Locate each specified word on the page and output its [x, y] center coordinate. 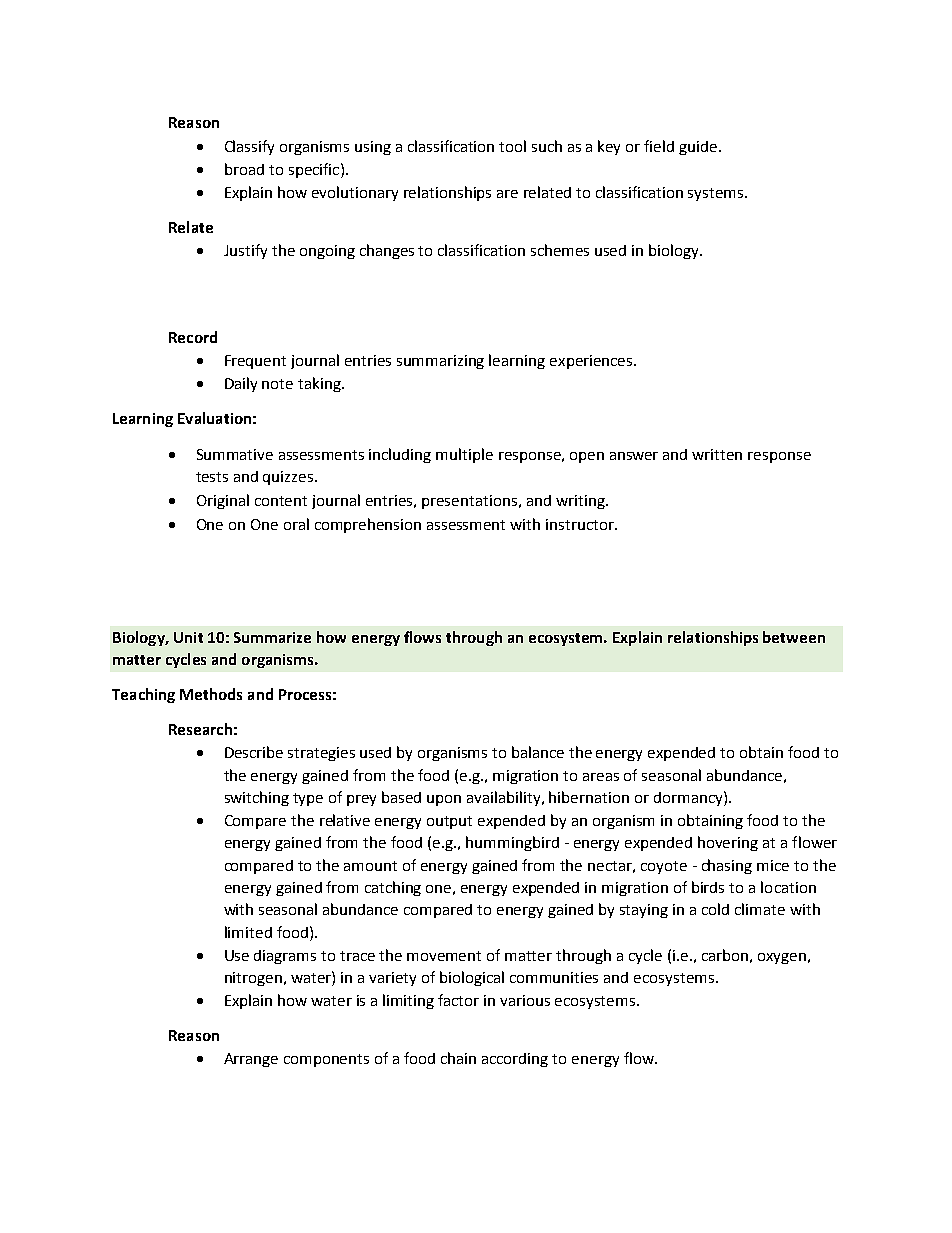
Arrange [251, 1060]
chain [458, 1058]
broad [244, 169]
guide [698, 148]
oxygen [782, 958]
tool [512, 146]
